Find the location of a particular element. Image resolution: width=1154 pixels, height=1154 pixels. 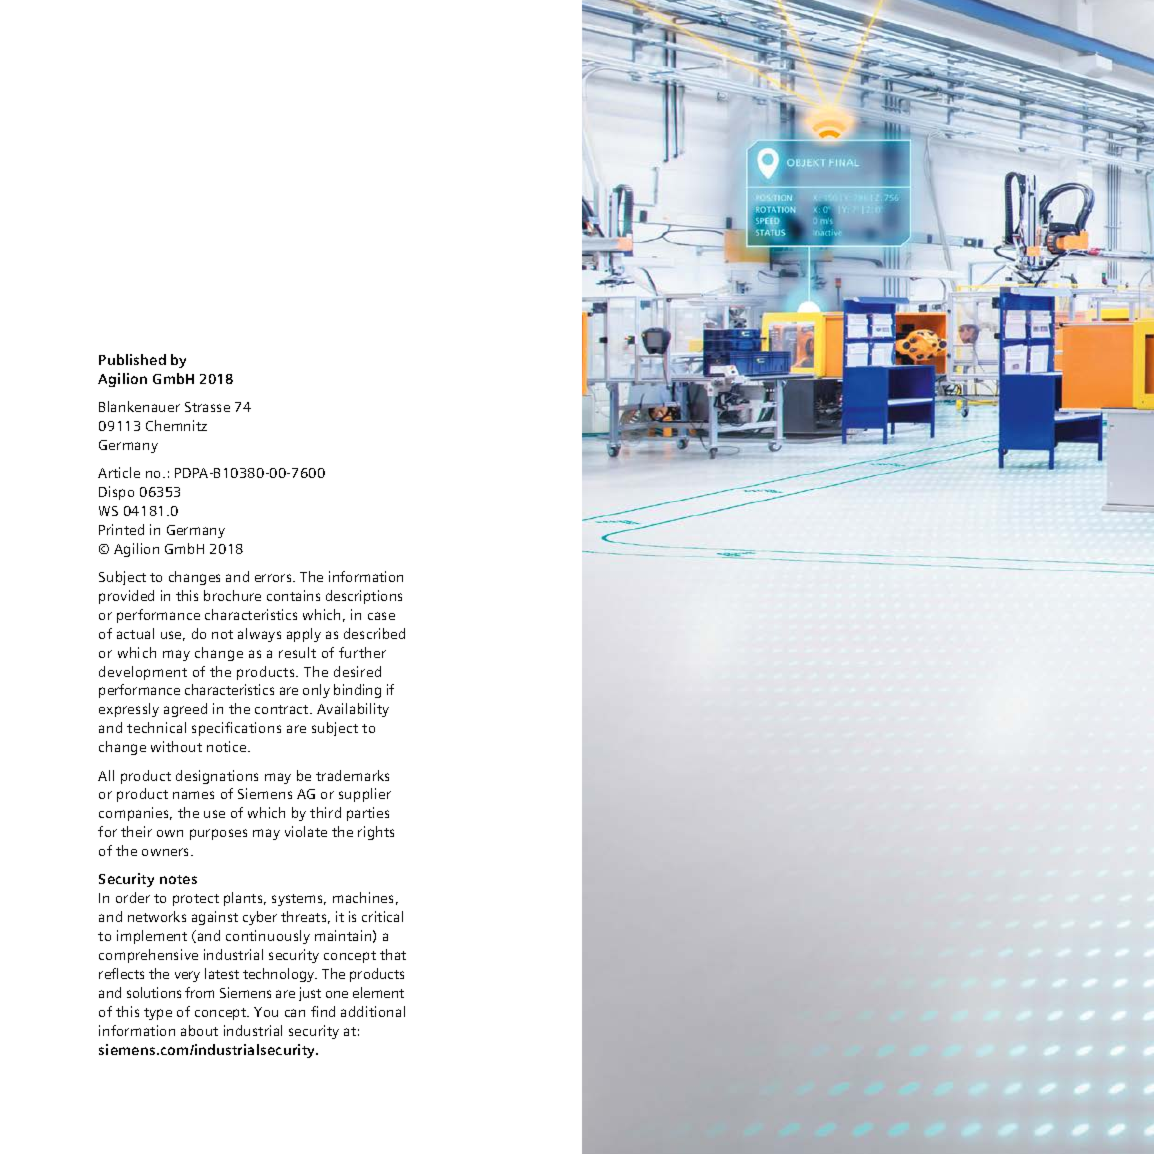

specifications is located at coordinates (236, 729).
